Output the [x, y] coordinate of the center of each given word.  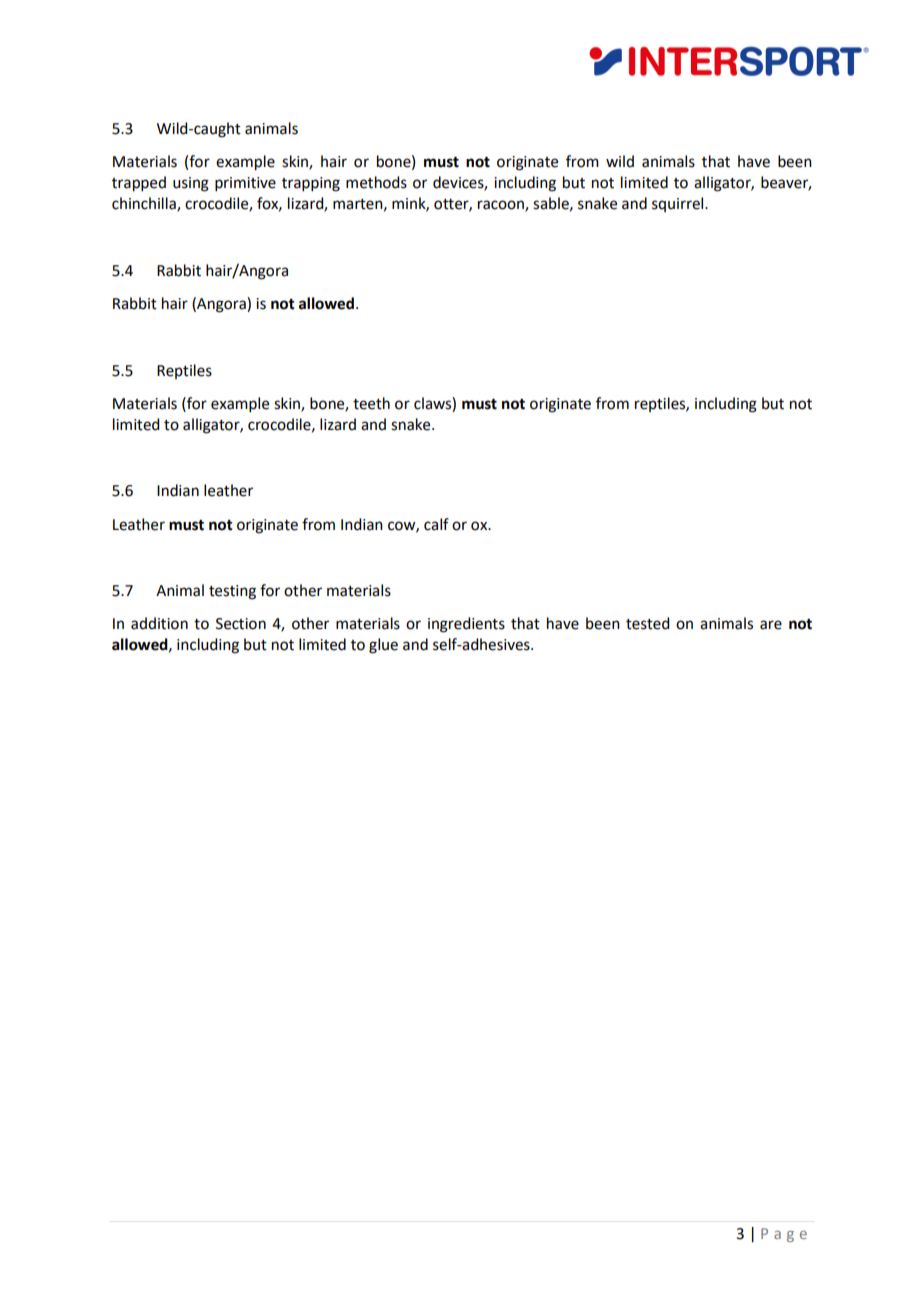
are [771, 625]
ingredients [466, 625]
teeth [371, 403]
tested [647, 623]
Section [241, 624]
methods [376, 182]
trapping [311, 184]
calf [436, 524]
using [191, 184]
